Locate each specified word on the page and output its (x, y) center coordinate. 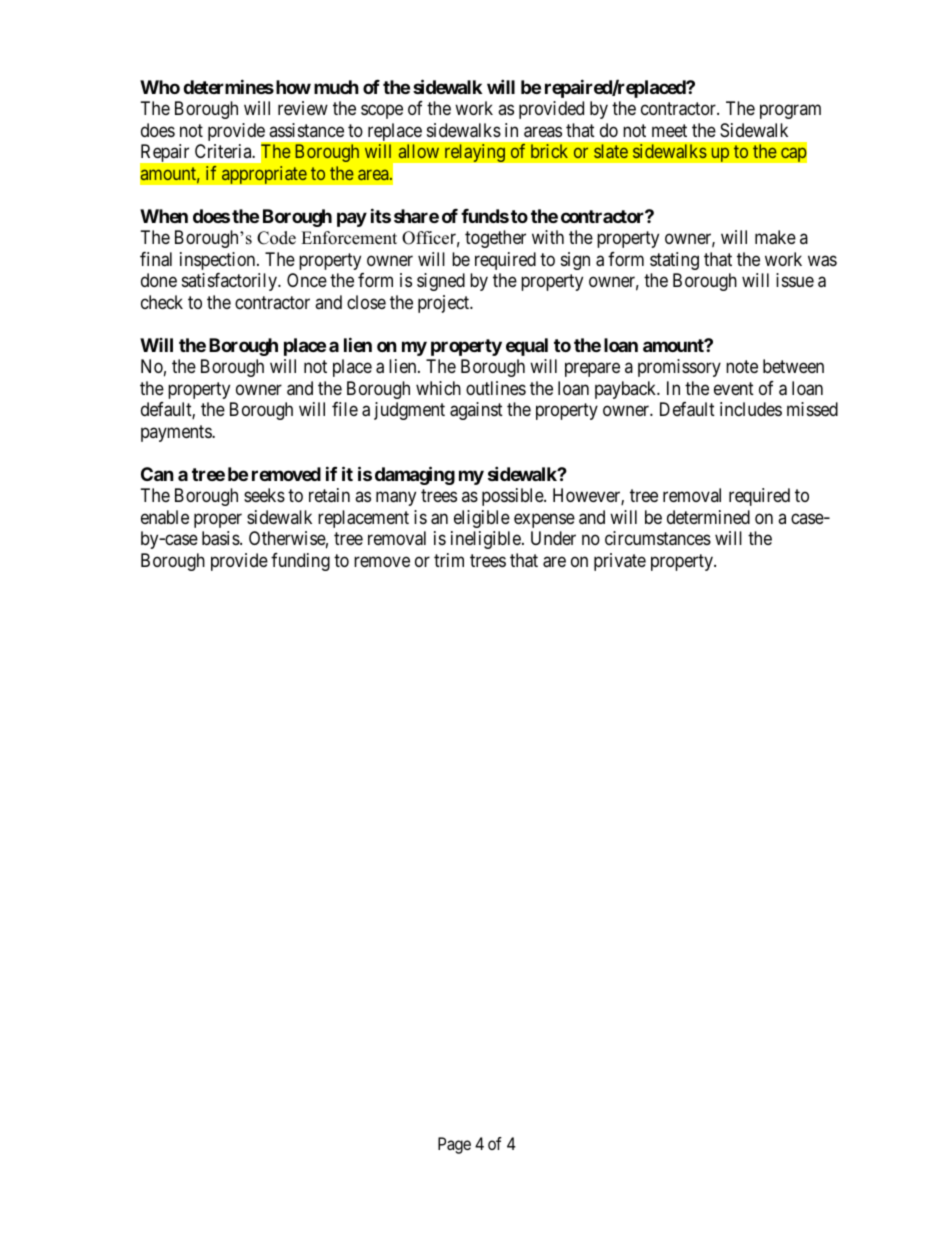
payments (177, 433)
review (303, 108)
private (620, 562)
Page (454, 1145)
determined (708, 517)
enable (165, 517)
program (790, 112)
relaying (475, 153)
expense (544, 520)
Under (553, 538)
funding (300, 562)
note (742, 366)
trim (449, 560)
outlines (496, 388)
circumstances (658, 538)
